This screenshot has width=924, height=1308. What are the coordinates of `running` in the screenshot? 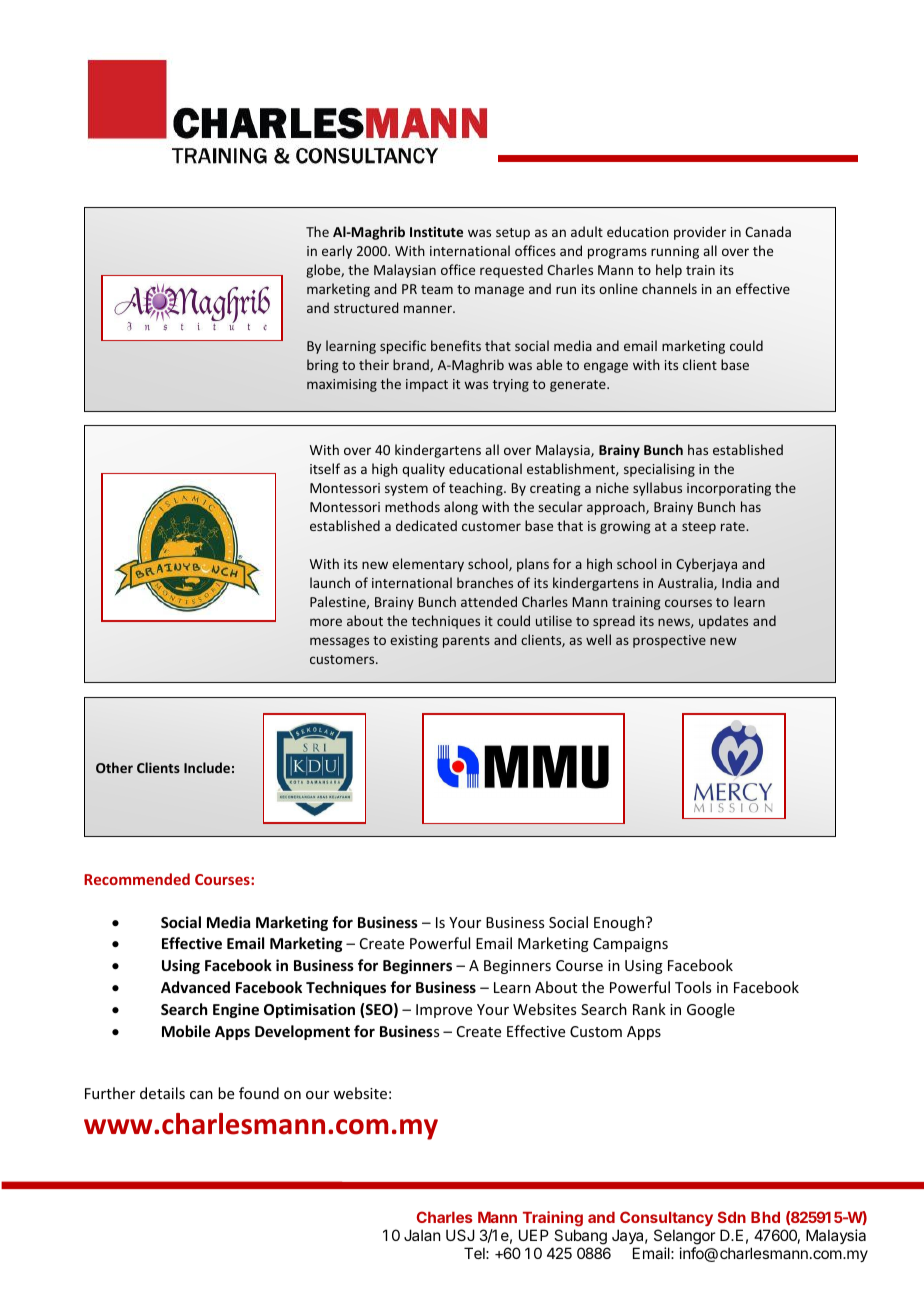 It's located at (675, 252).
